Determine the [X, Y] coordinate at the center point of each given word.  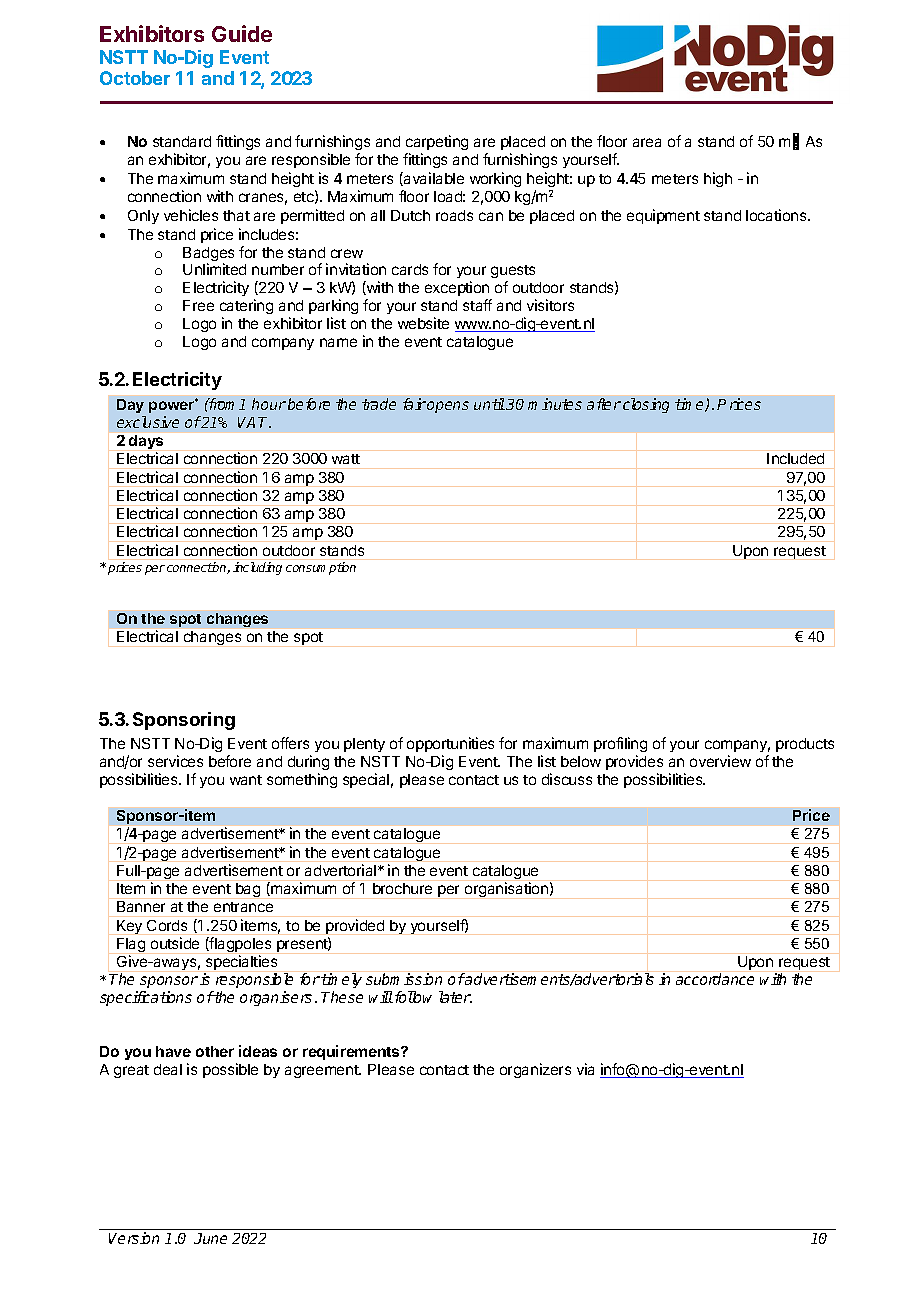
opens [448, 407]
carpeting [437, 144]
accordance [715, 979]
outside [175, 943]
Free [198, 305]
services [175, 761]
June [210, 1238]
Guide [242, 33]
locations [777, 215]
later [455, 997]
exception [458, 290]
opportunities [450, 744]
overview [720, 761]
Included [795, 458]
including [257, 568]
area [647, 142]
